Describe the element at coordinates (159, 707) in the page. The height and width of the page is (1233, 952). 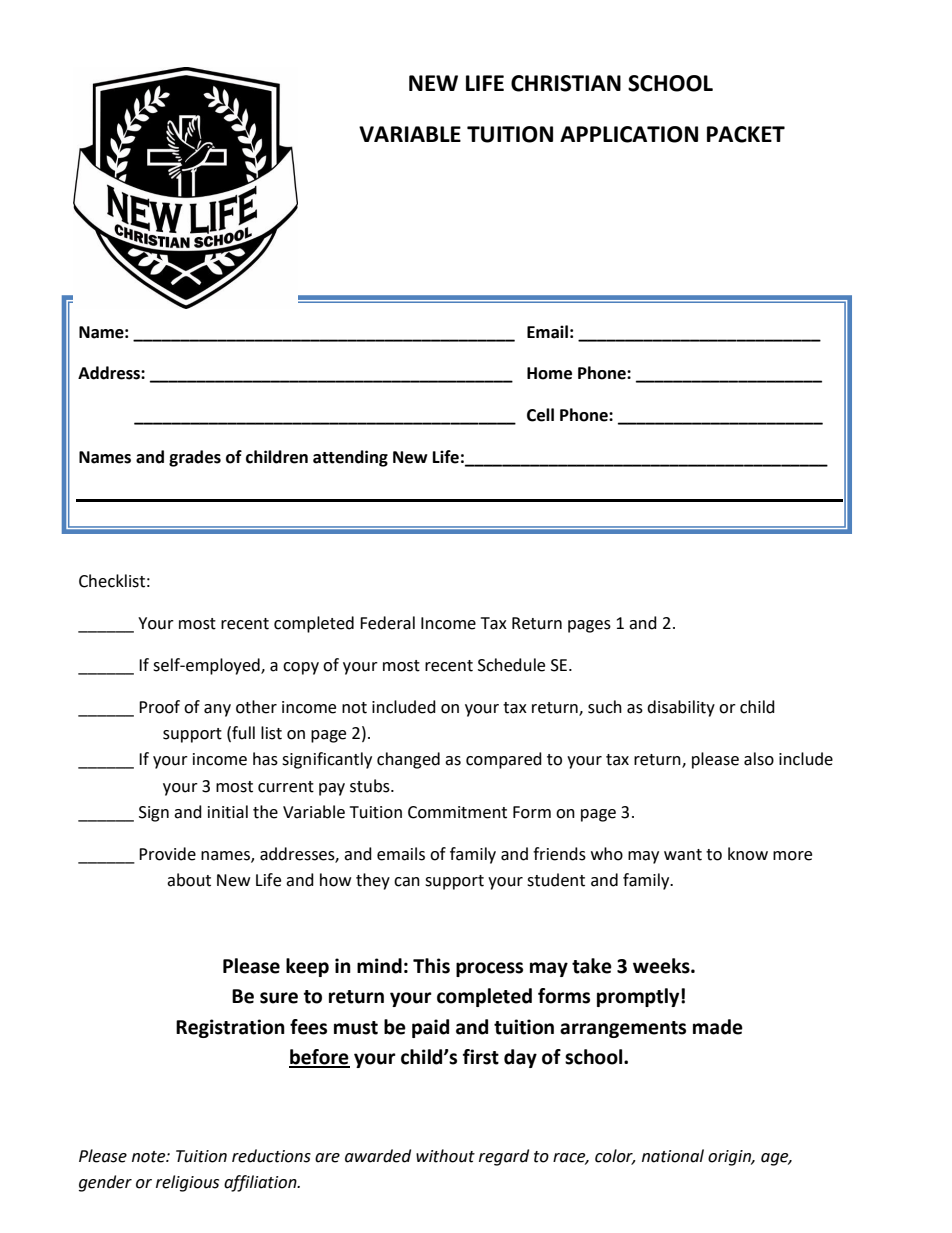
I see `Proof` at that location.
